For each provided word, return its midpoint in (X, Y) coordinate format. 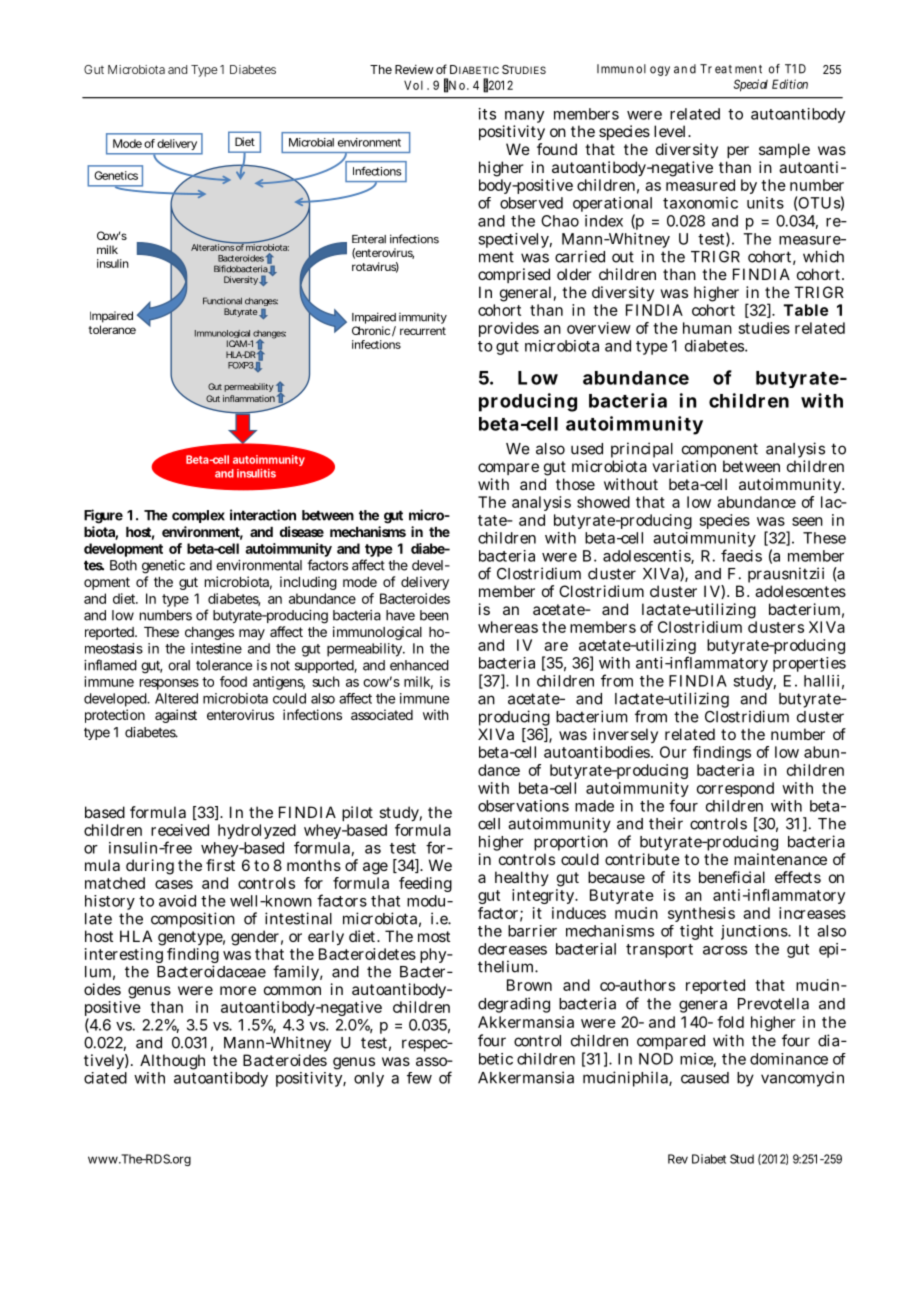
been (434, 615)
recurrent (423, 331)
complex (198, 516)
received (180, 830)
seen (807, 521)
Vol (413, 85)
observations (523, 806)
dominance (789, 1059)
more (238, 990)
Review (414, 69)
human (707, 328)
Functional (222, 301)
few (419, 1078)
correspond (735, 789)
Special (751, 85)
